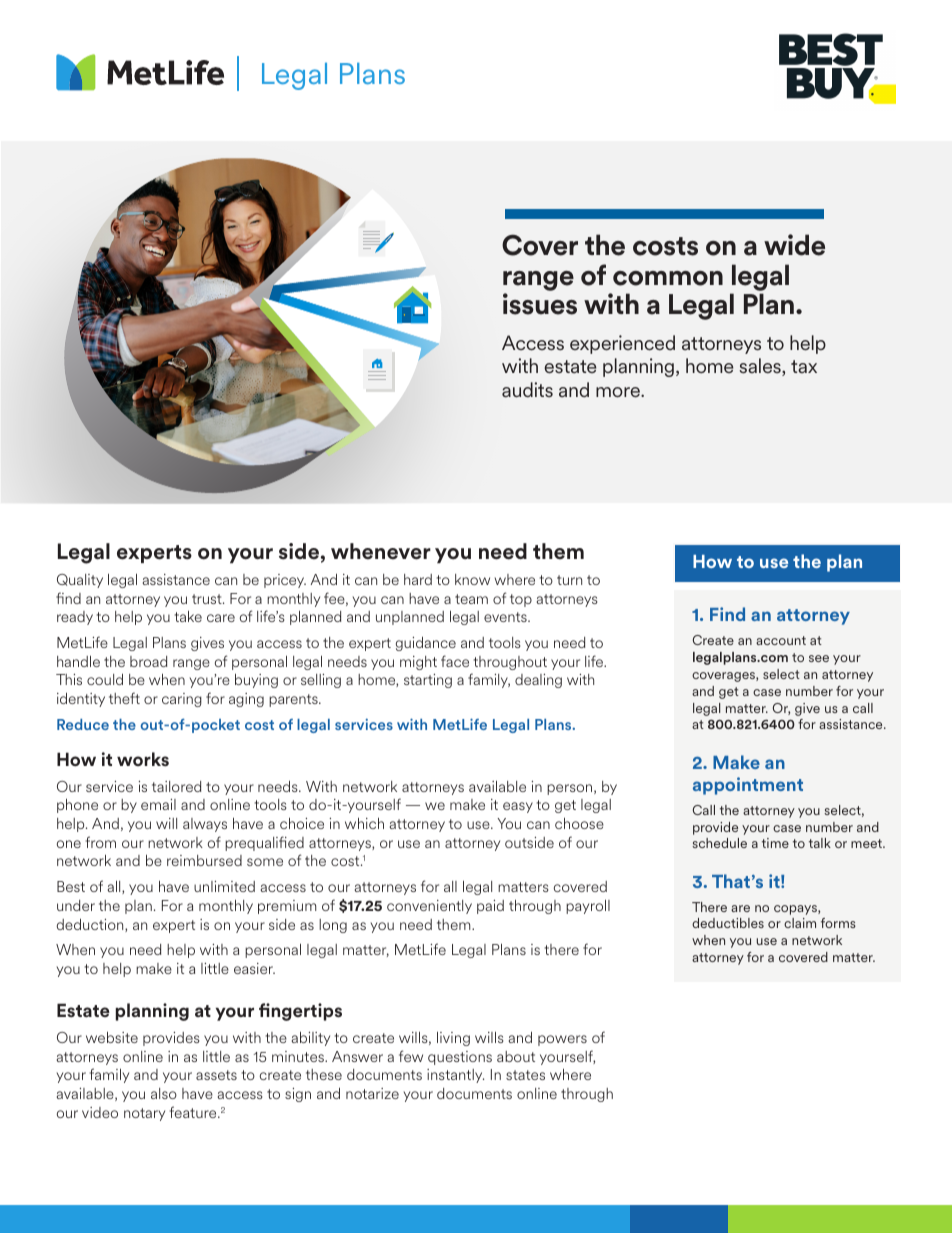 This document has height=1233, width=952. What do you see at coordinates (668, 278) in the document?
I see `common` at bounding box center [668, 278].
